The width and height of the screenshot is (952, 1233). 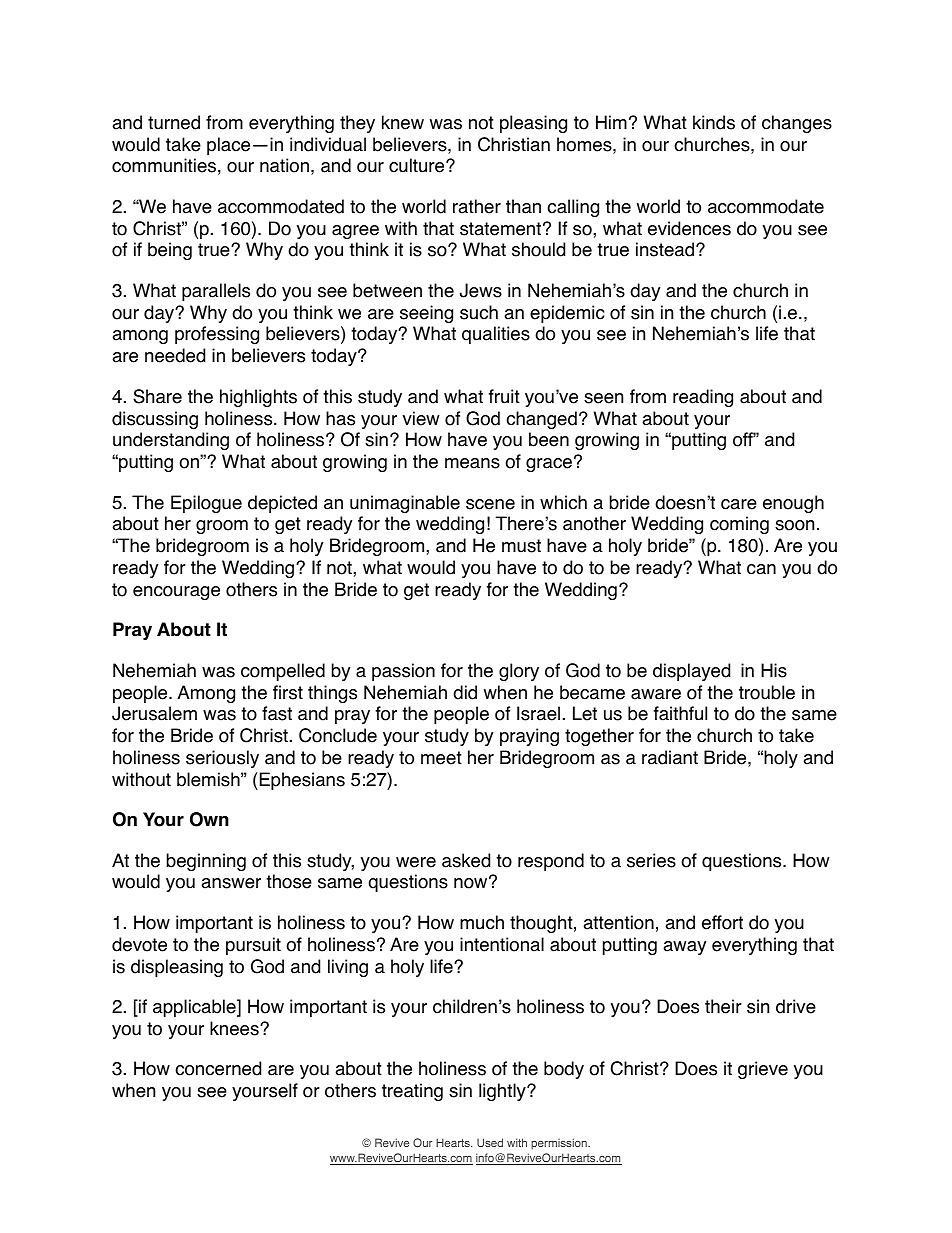 What do you see at coordinates (418, 165) in the screenshot?
I see `culture` at bounding box center [418, 165].
